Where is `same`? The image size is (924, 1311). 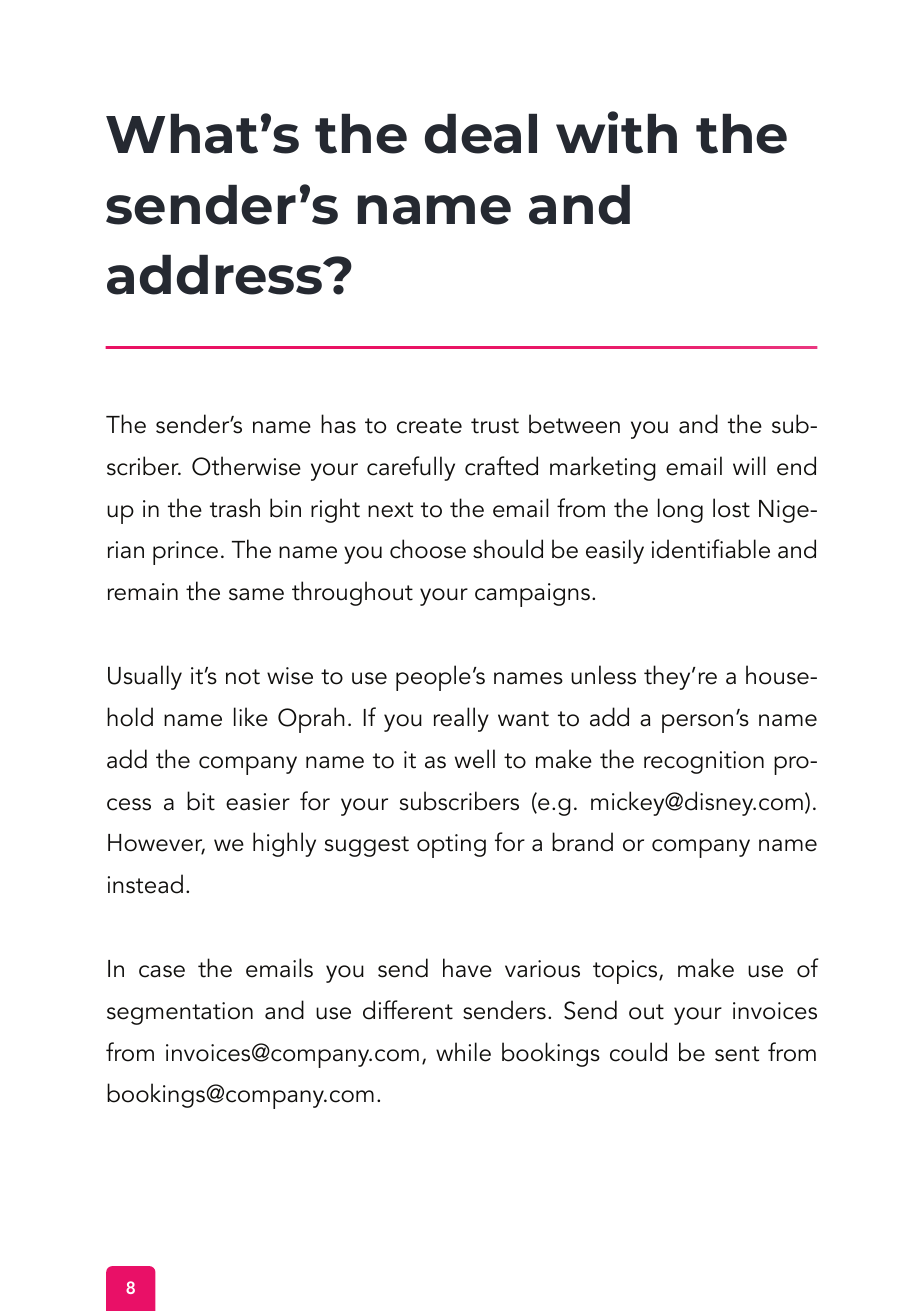
same is located at coordinates (256, 594).
